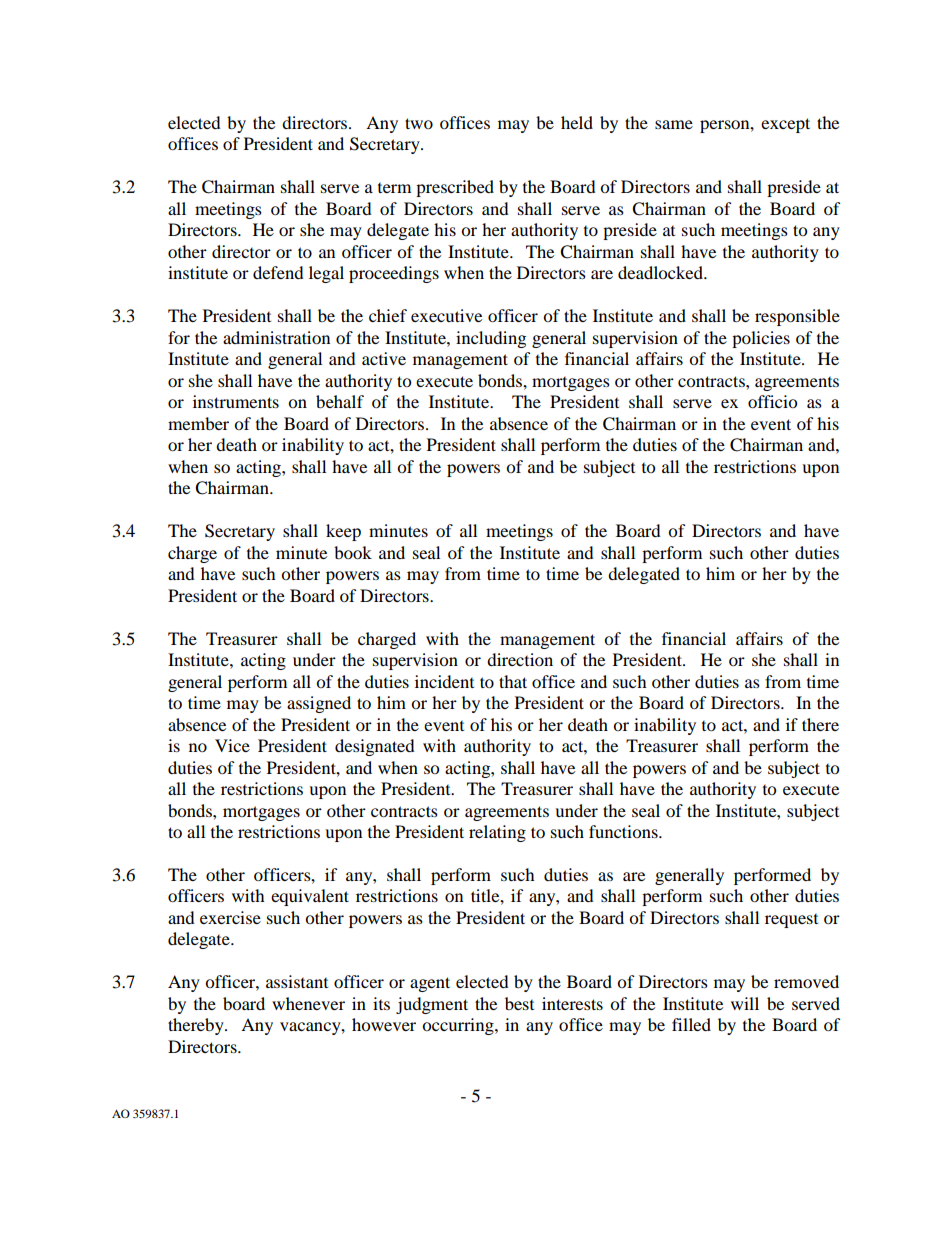  Describe the element at coordinates (394, 188) in the screenshot. I see `term` at that location.
